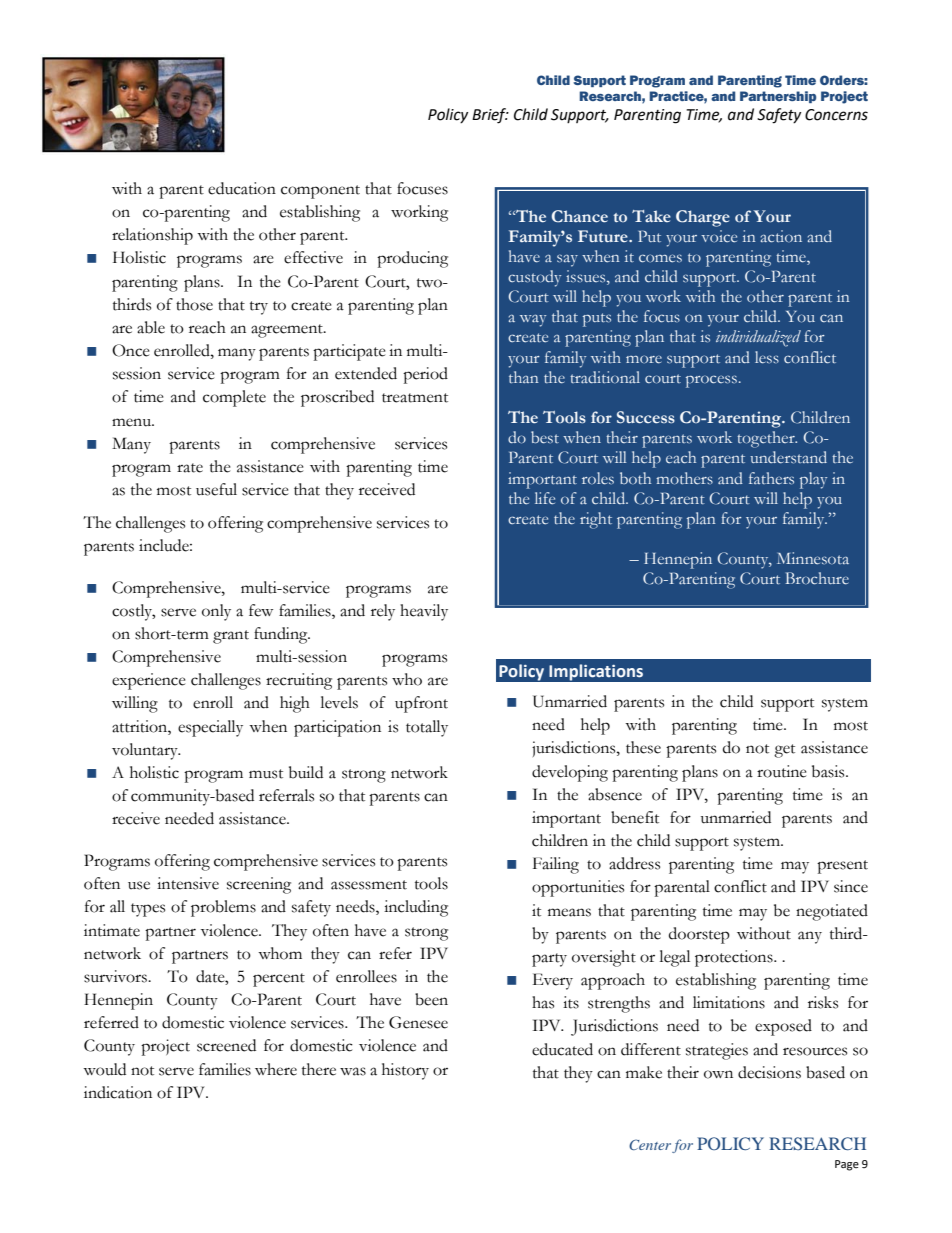  Describe the element at coordinates (545, 498) in the screenshot. I see `life` at that location.
